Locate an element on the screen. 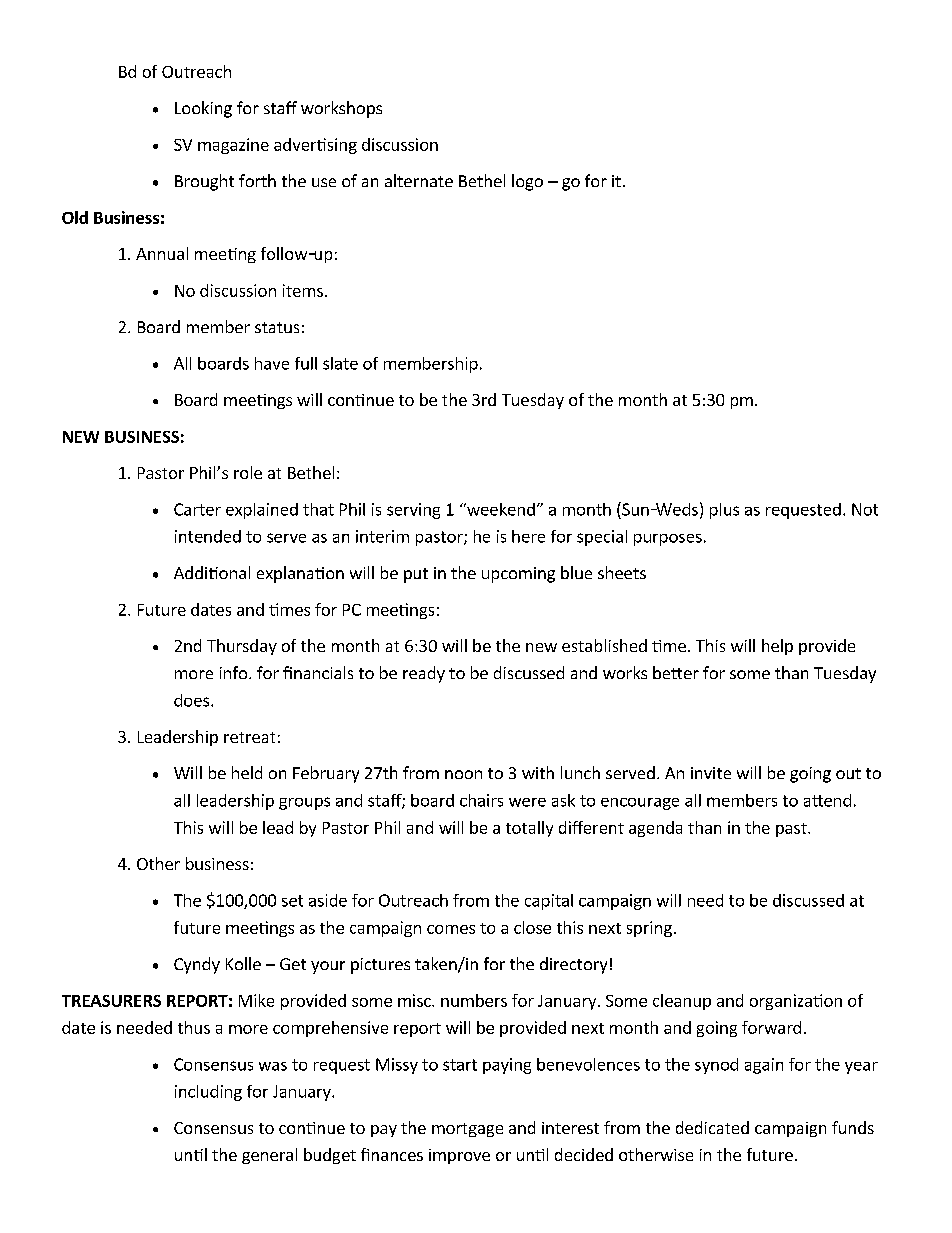 This screenshot has height=1233, width=952. alternate is located at coordinates (419, 180).
